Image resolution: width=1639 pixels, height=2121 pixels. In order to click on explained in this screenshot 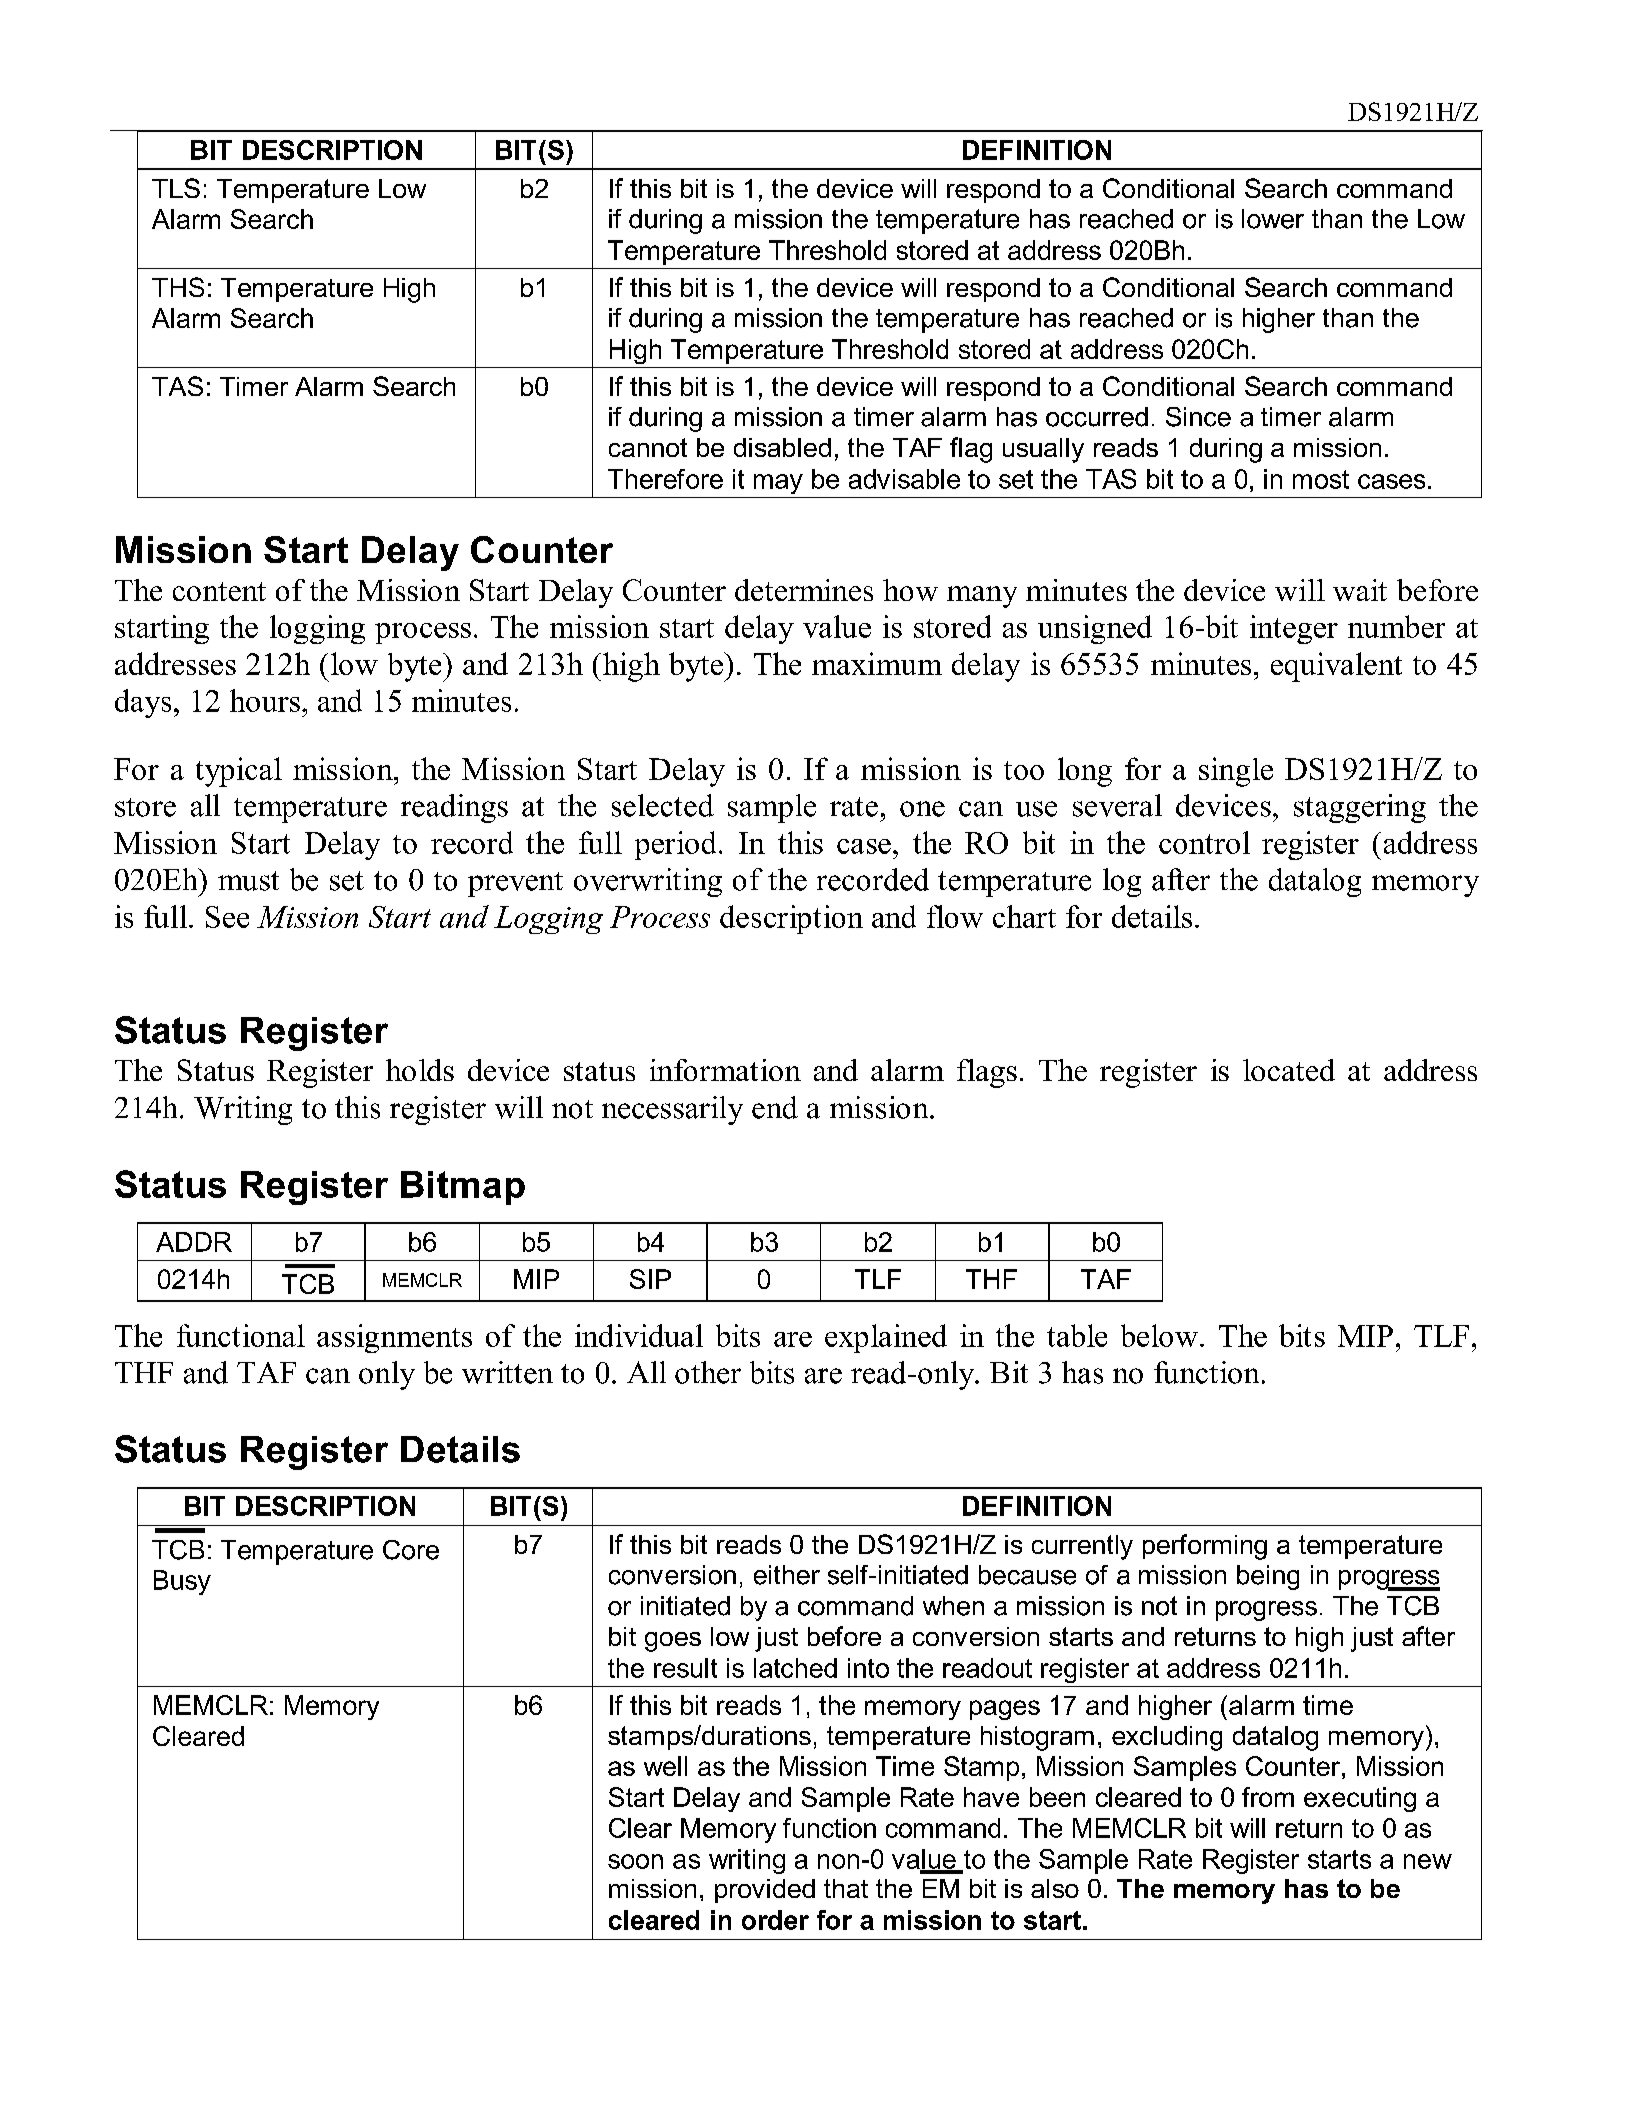, I will do `click(886, 1338)`.
